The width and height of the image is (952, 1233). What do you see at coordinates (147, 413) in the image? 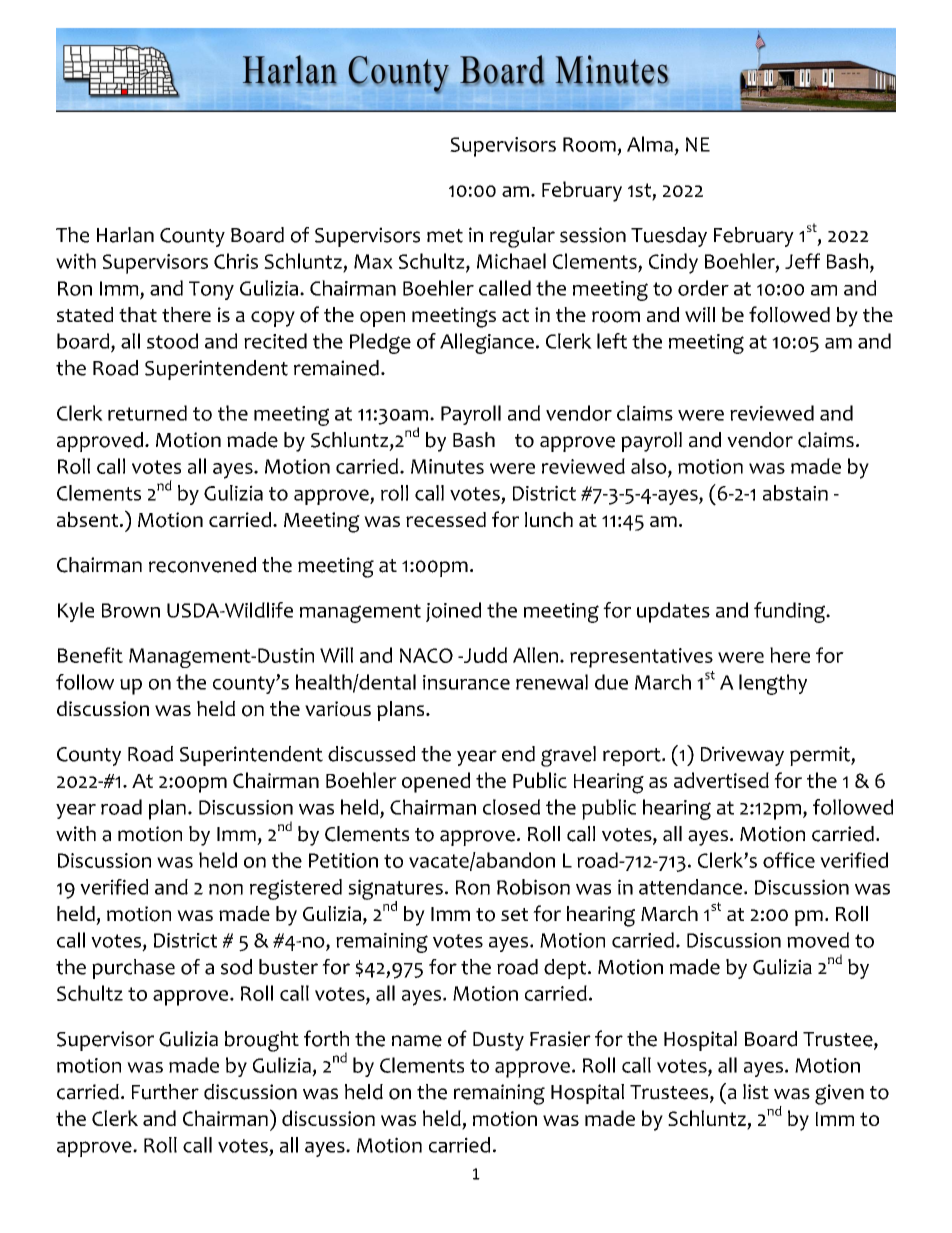
I see `returned` at bounding box center [147, 413].
